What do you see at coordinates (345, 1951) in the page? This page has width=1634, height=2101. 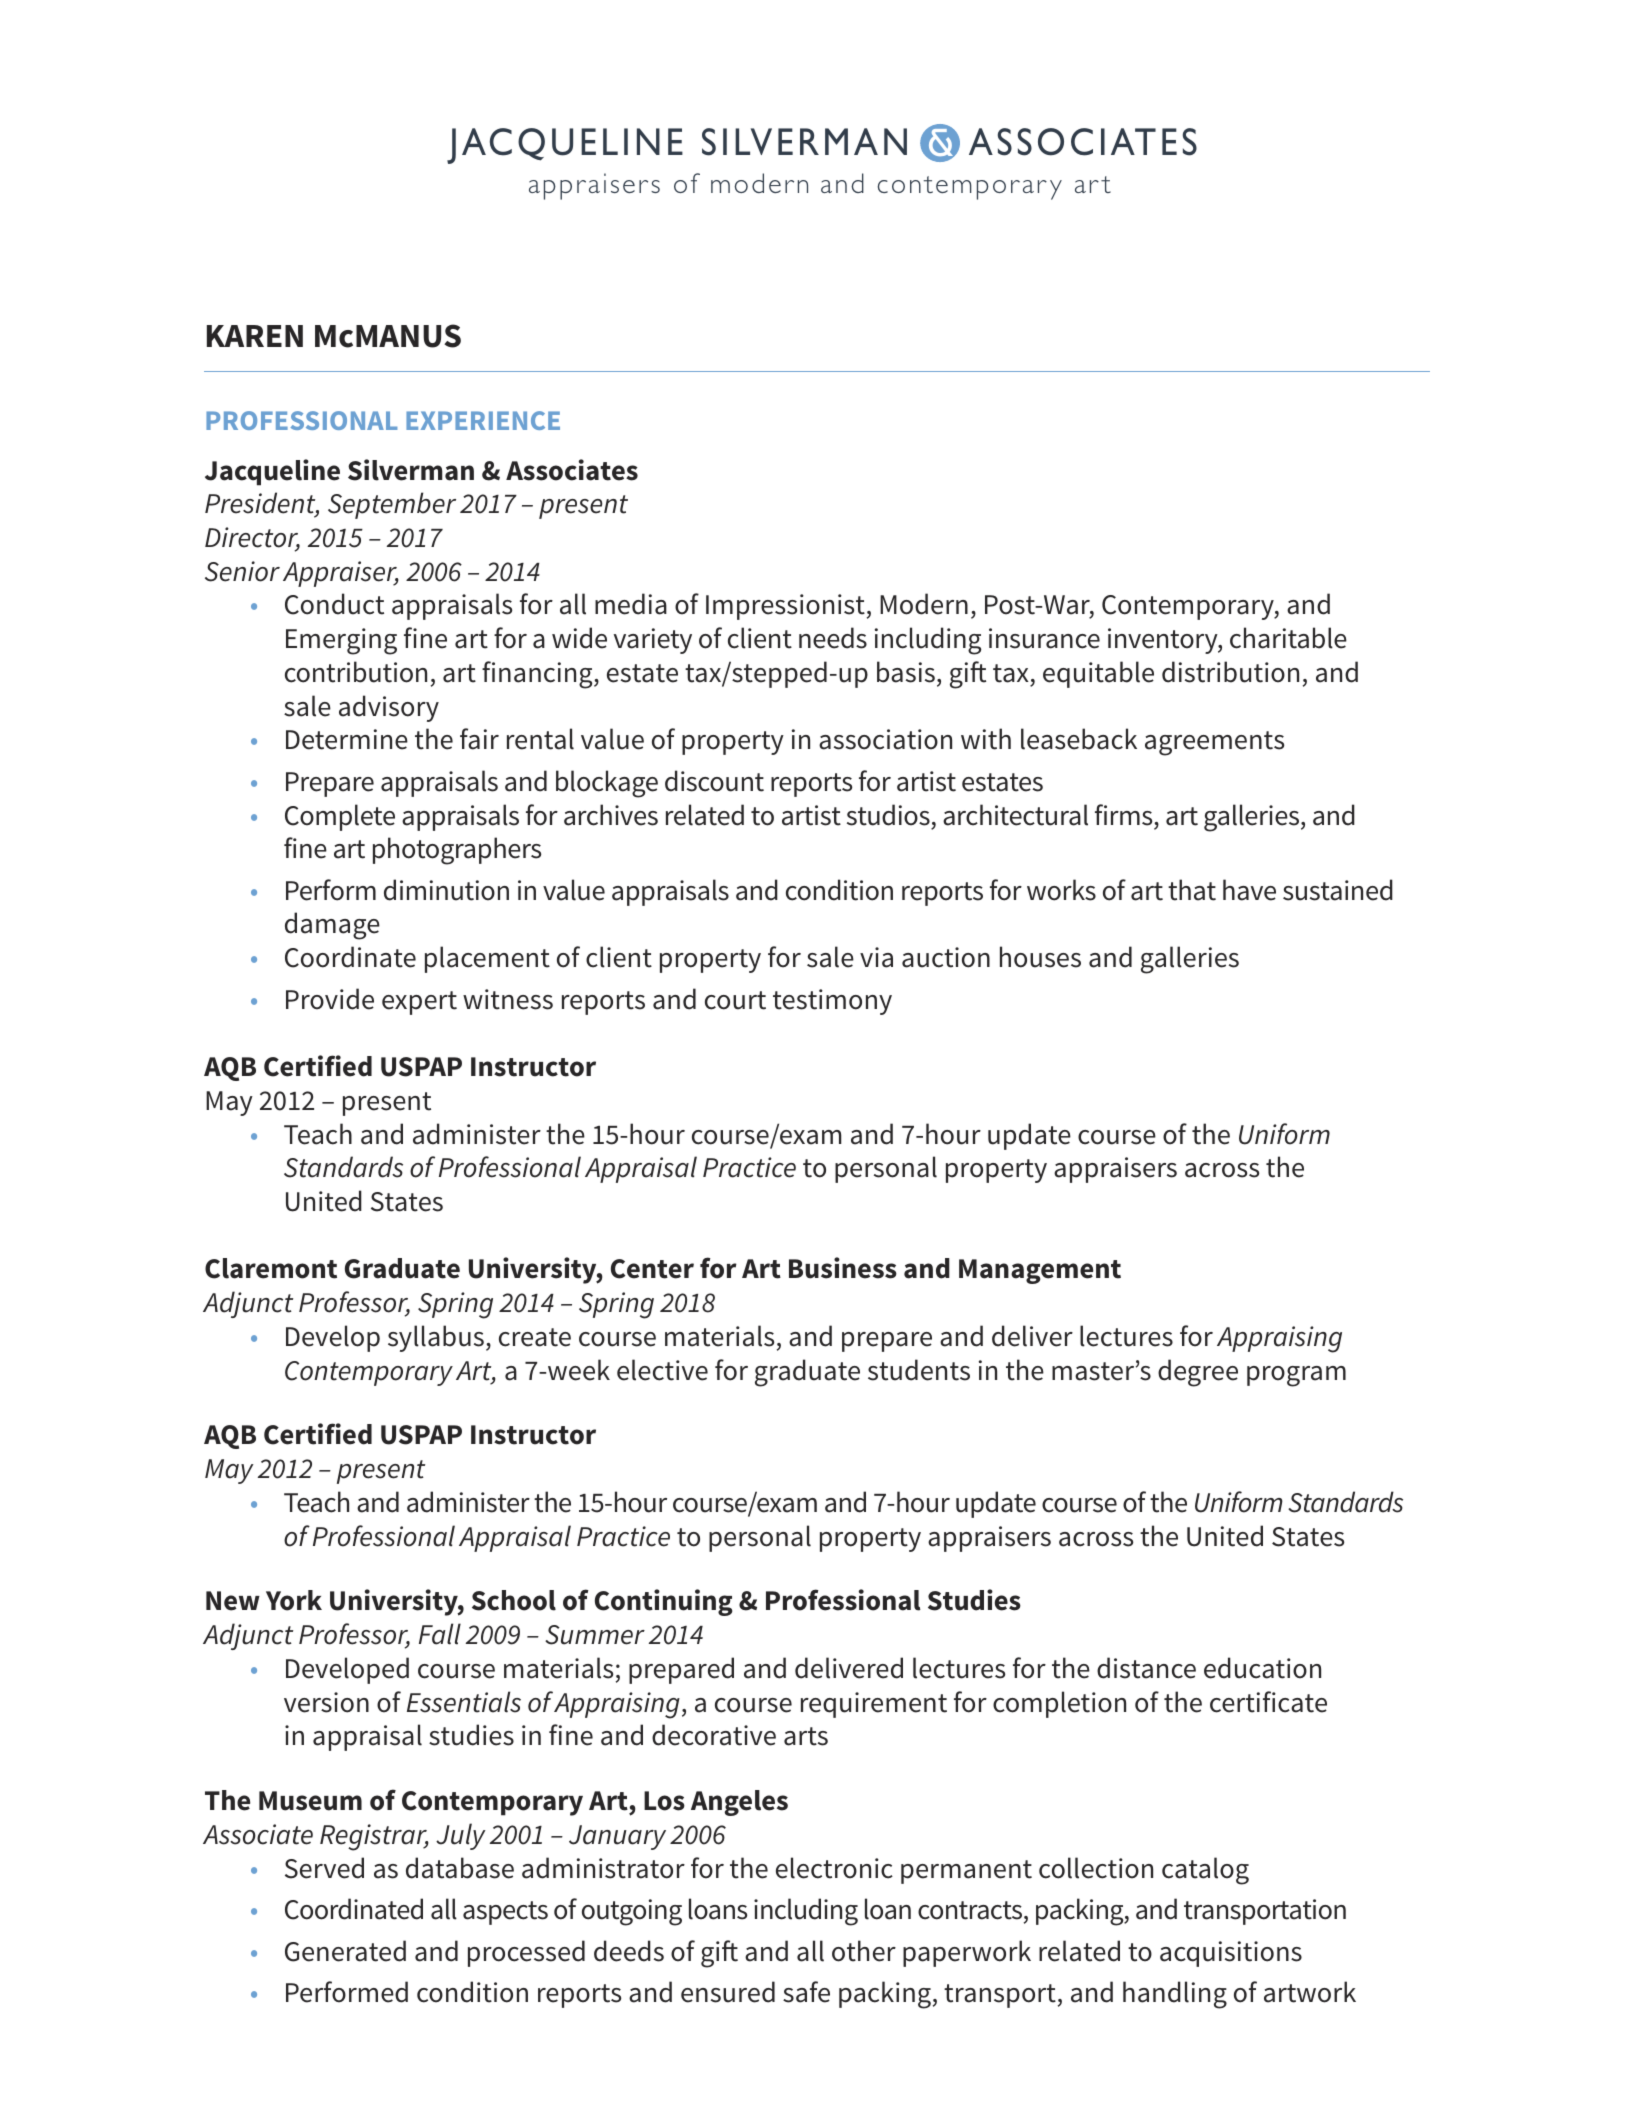 I see `Generated` at bounding box center [345, 1951].
